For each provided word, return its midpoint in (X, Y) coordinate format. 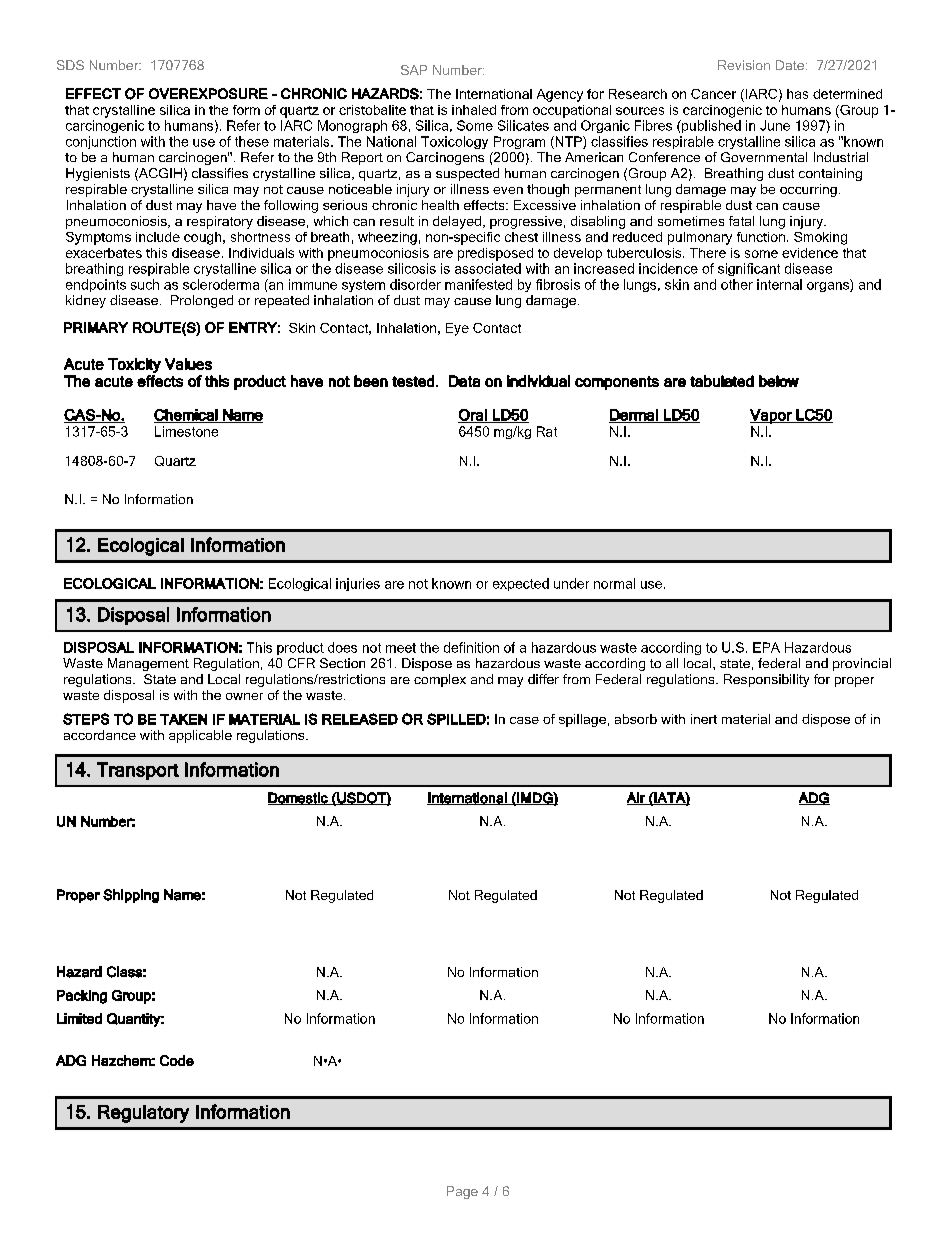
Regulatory (143, 1114)
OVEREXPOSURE (208, 93)
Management (148, 664)
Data (464, 381)
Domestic (299, 798)
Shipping (131, 896)
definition (471, 647)
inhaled (474, 110)
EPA (766, 647)
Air (637, 798)
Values (188, 364)
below (779, 381)
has (797, 94)
